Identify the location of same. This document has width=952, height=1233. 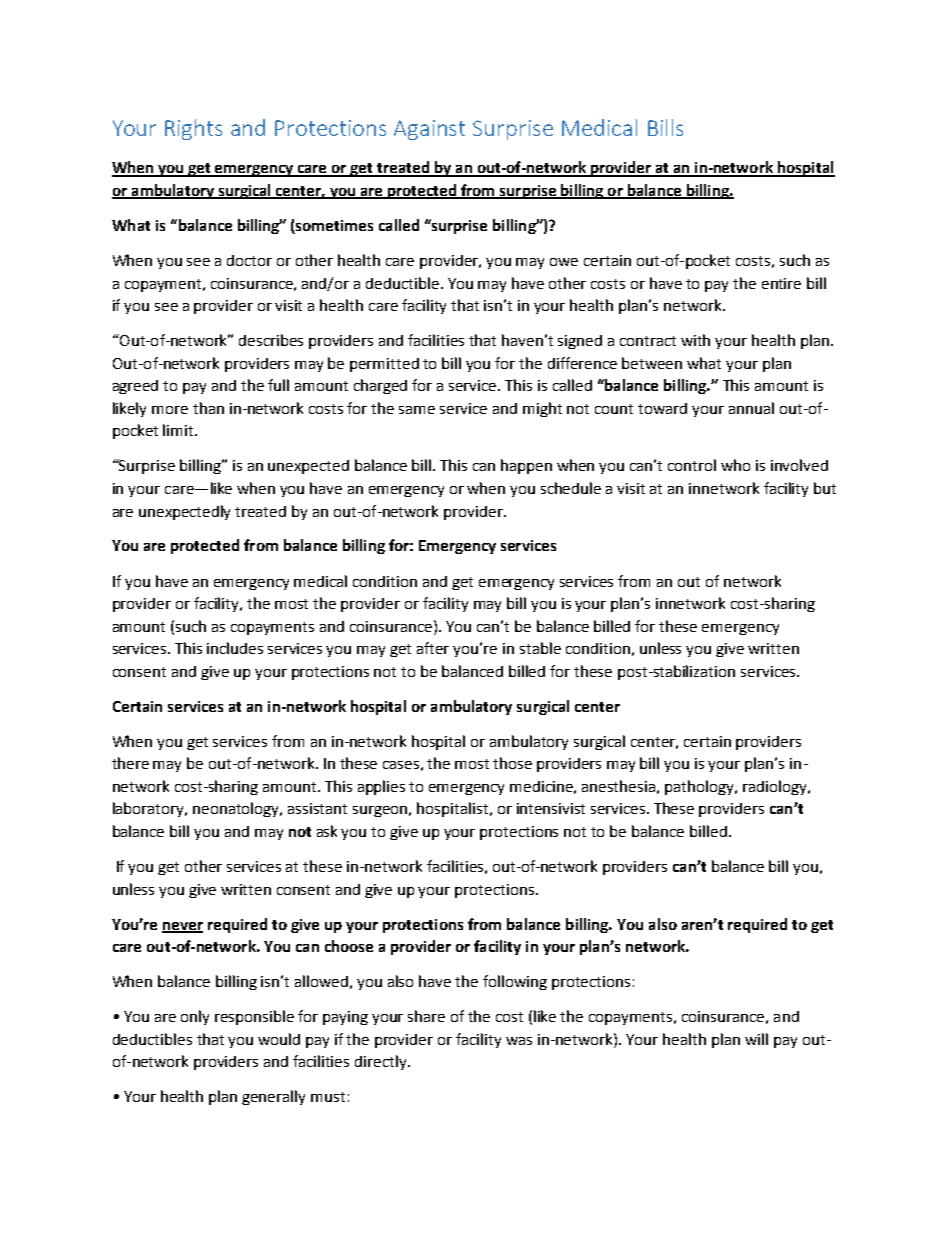
(417, 410).
